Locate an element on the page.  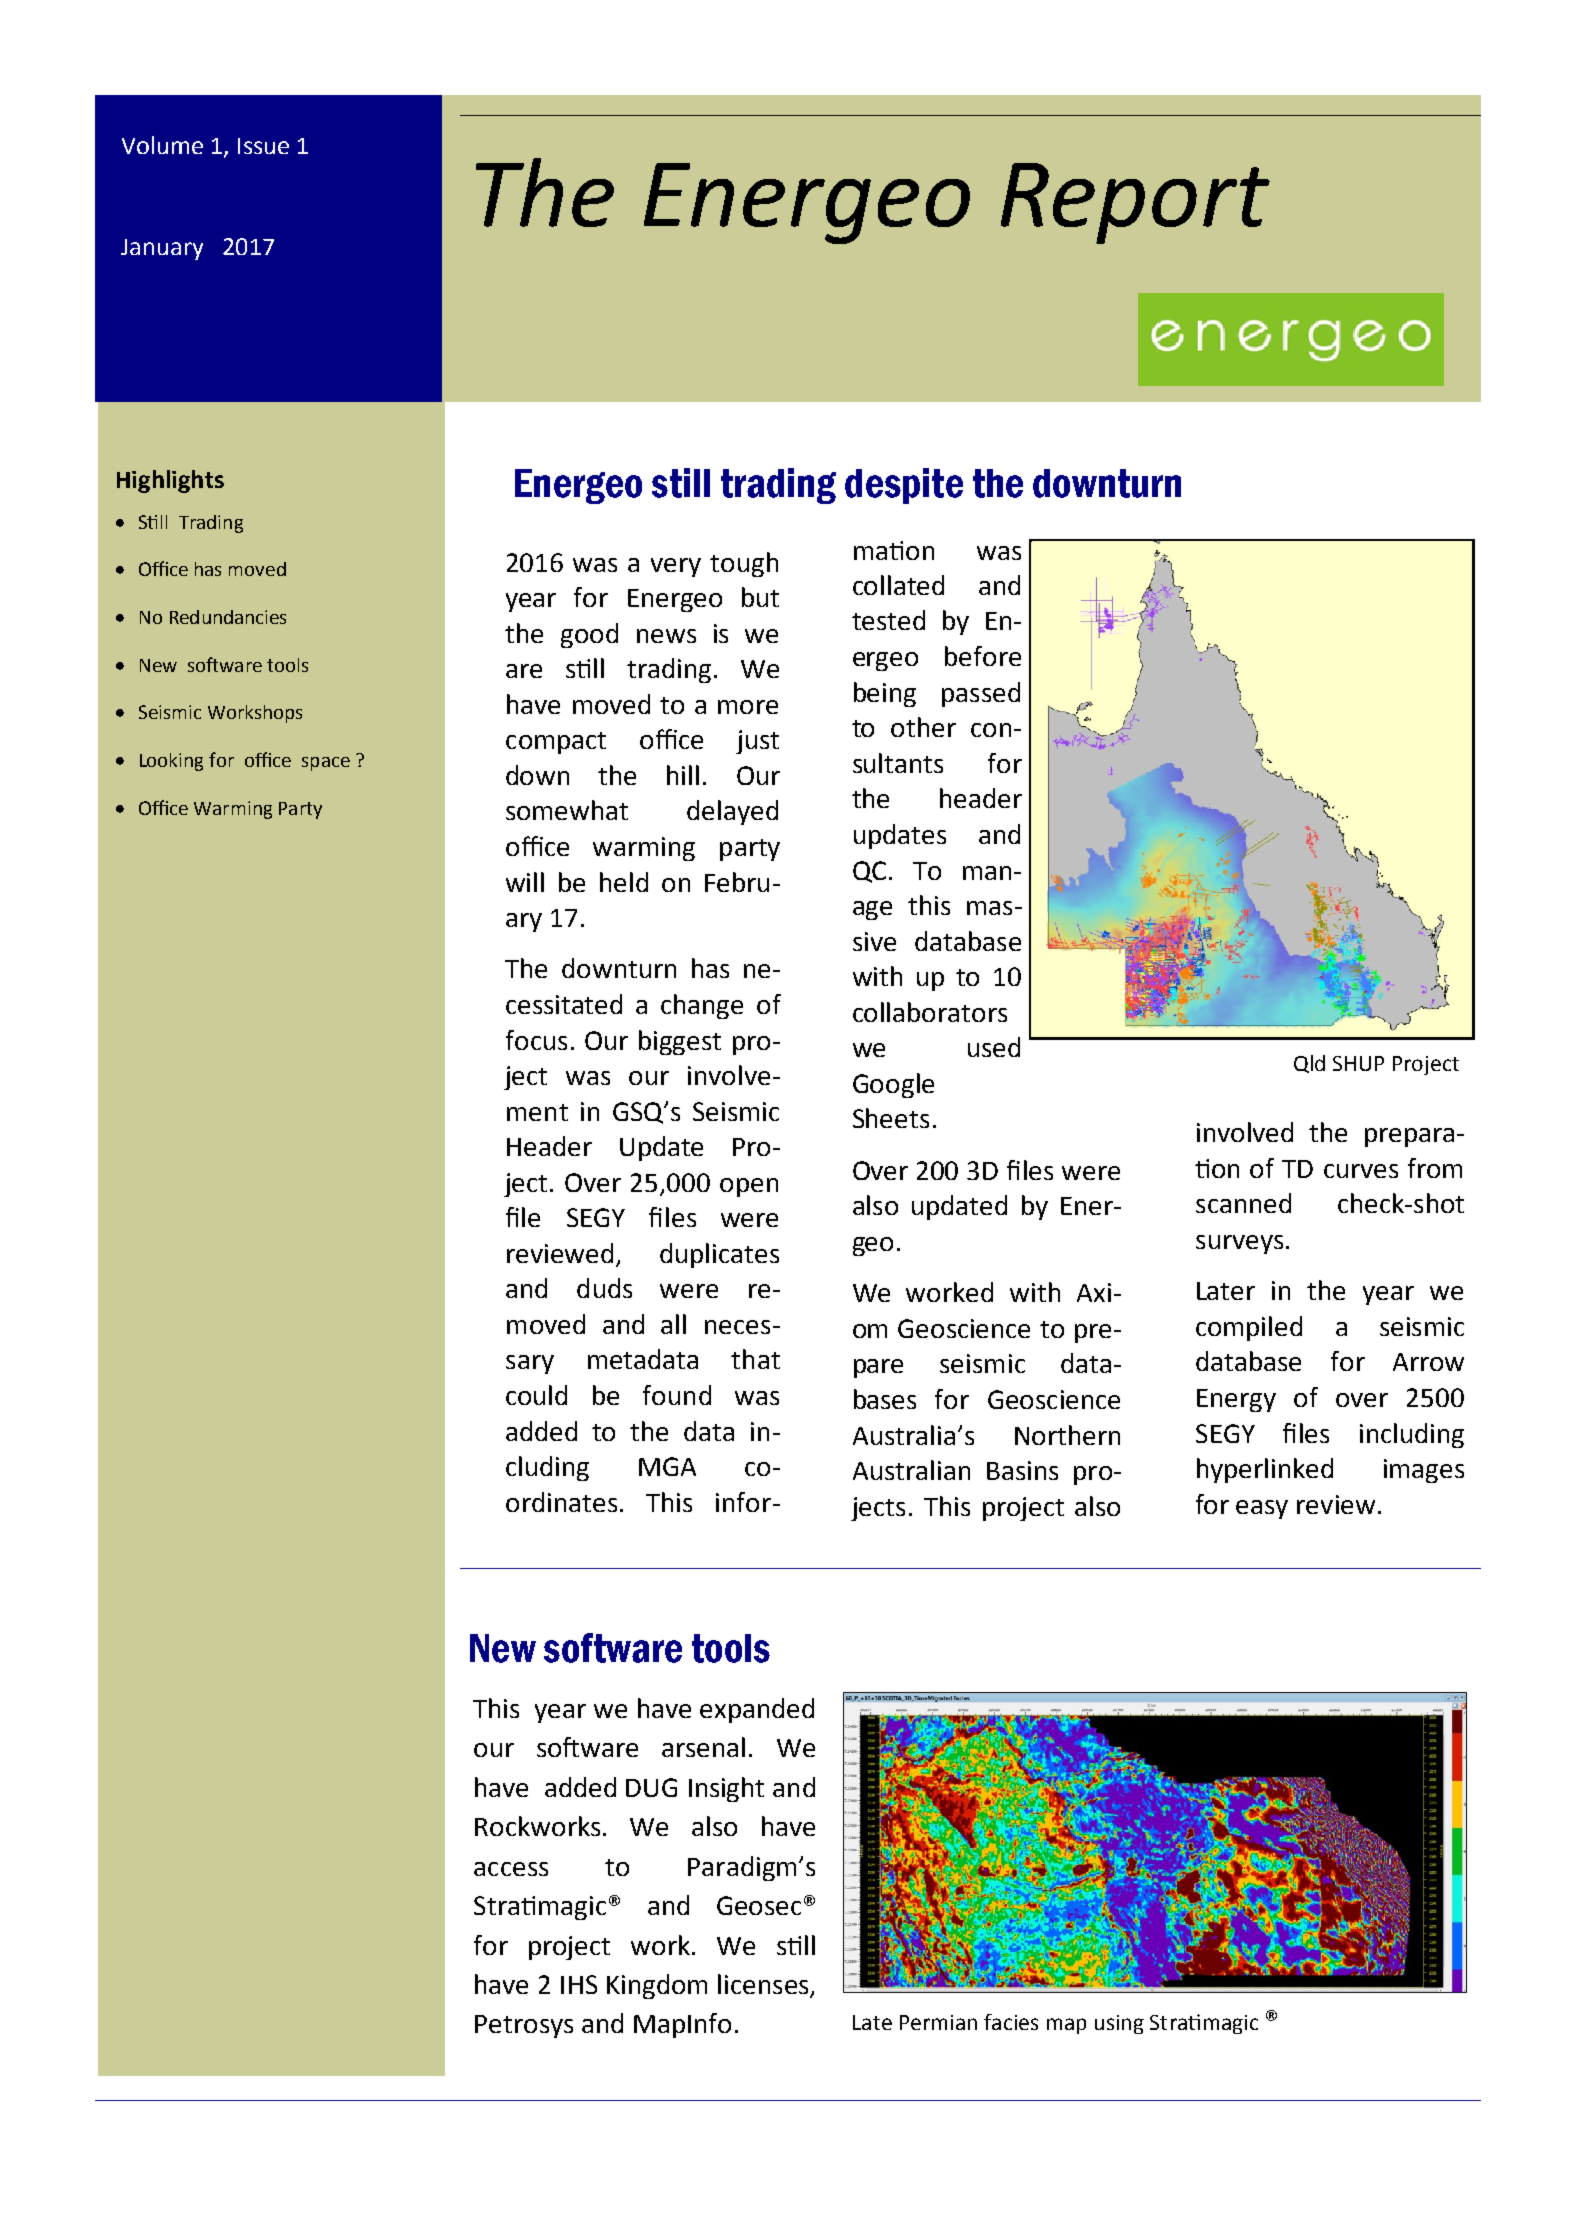
Qld is located at coordinates (1309, 1064).
